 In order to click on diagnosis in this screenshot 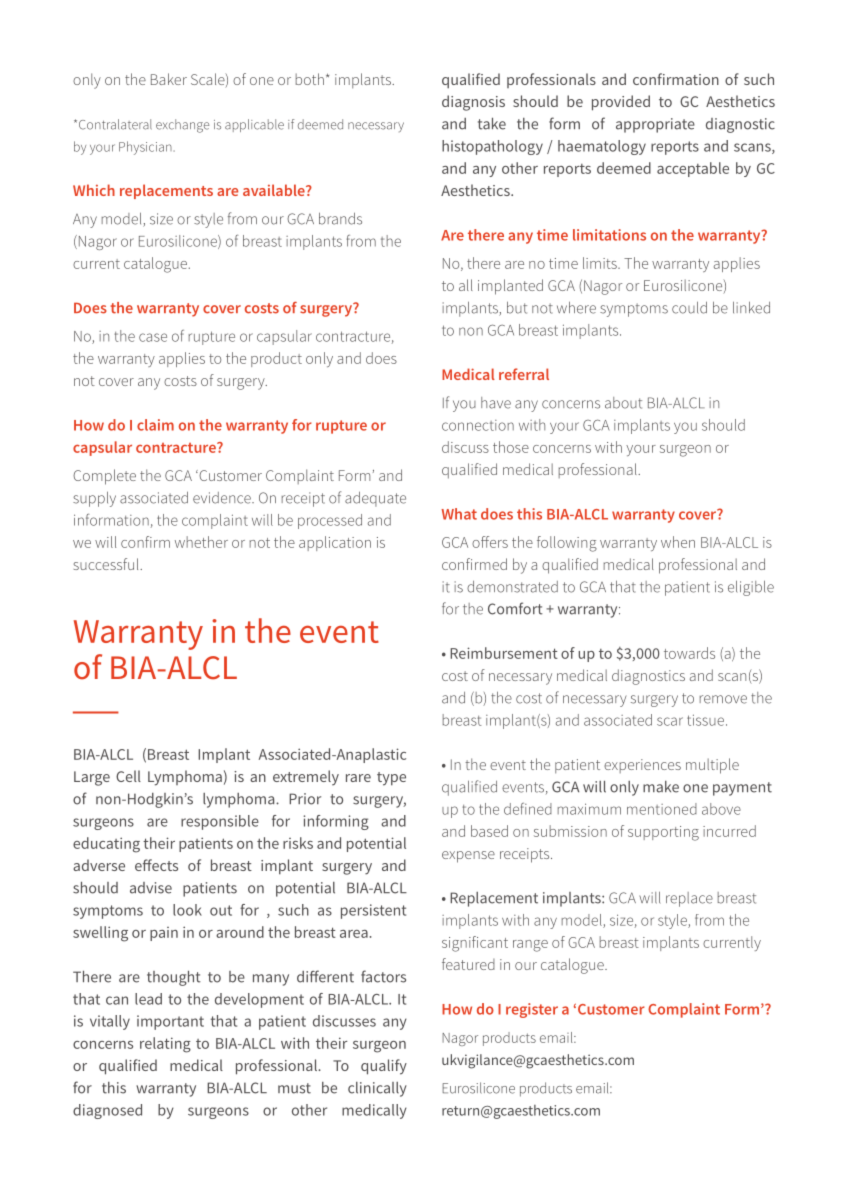, I will do `click(473, 103)`.
